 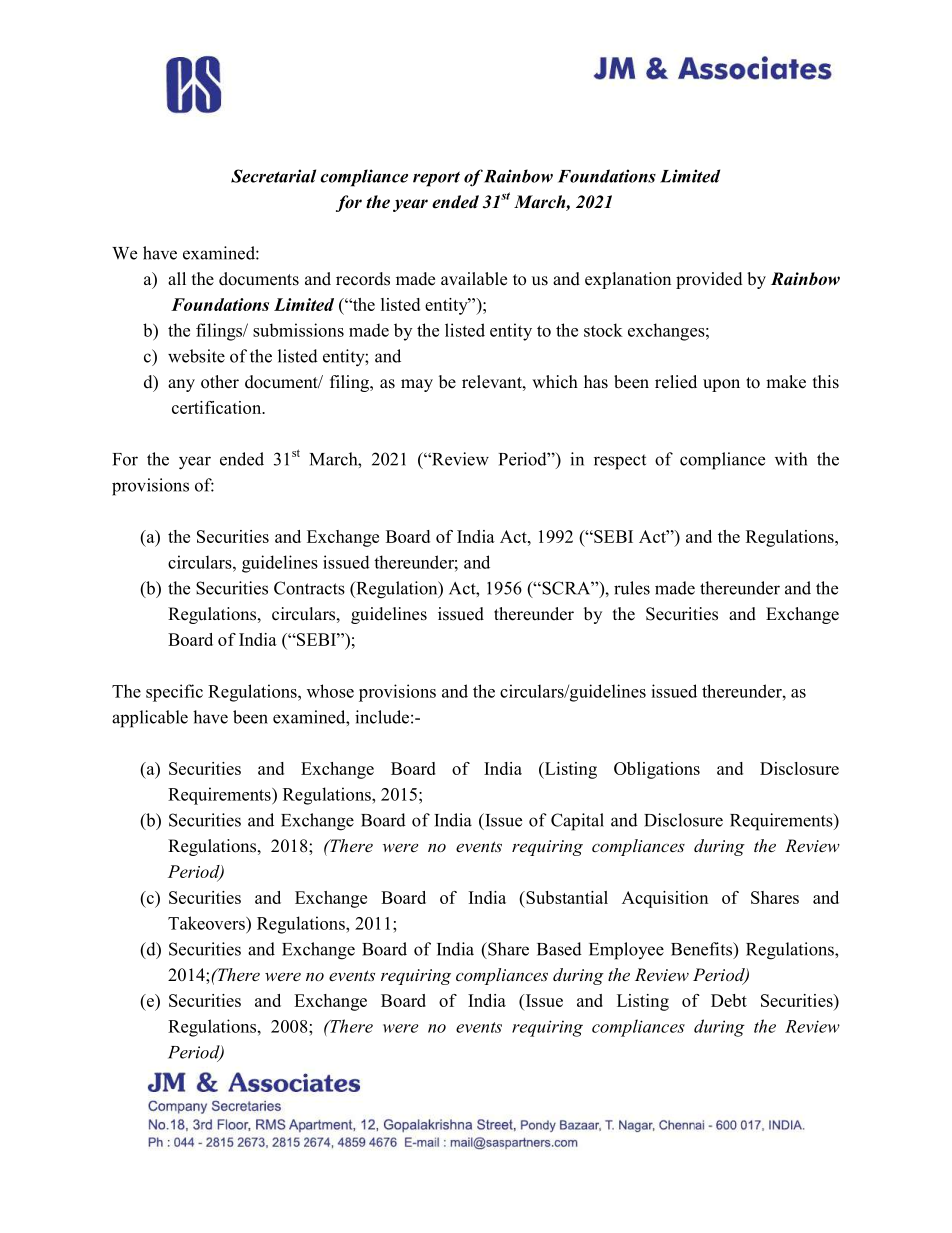 What do you see at coordinates (632, 588) in the screenshot?
I see `rules` at bounding box center [632, 588].
